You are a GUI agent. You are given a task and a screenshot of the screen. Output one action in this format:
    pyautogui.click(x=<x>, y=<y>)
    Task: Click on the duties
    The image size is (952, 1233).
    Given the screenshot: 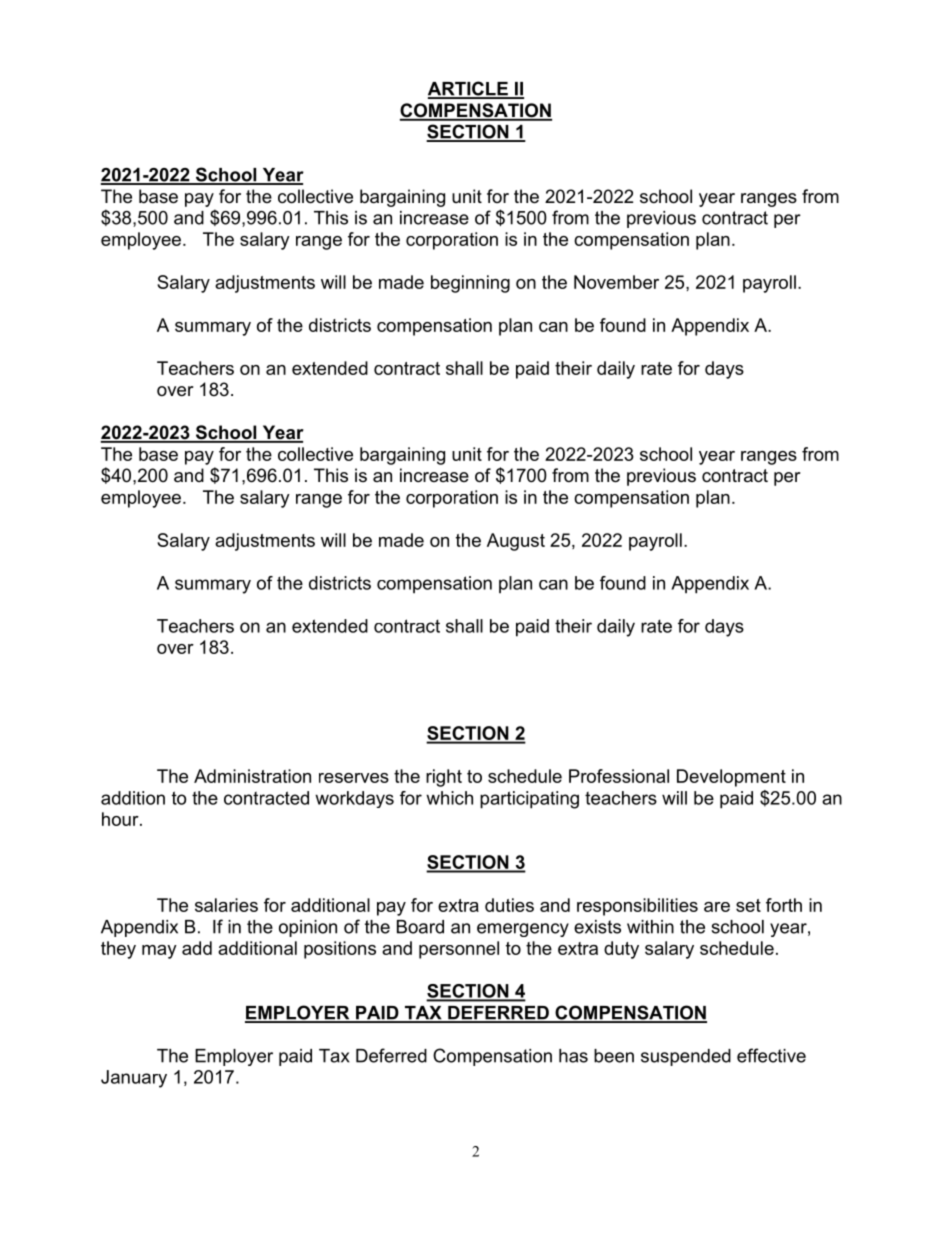 What is the action you would take?
    pyautogui.click(x=509, y=905)
